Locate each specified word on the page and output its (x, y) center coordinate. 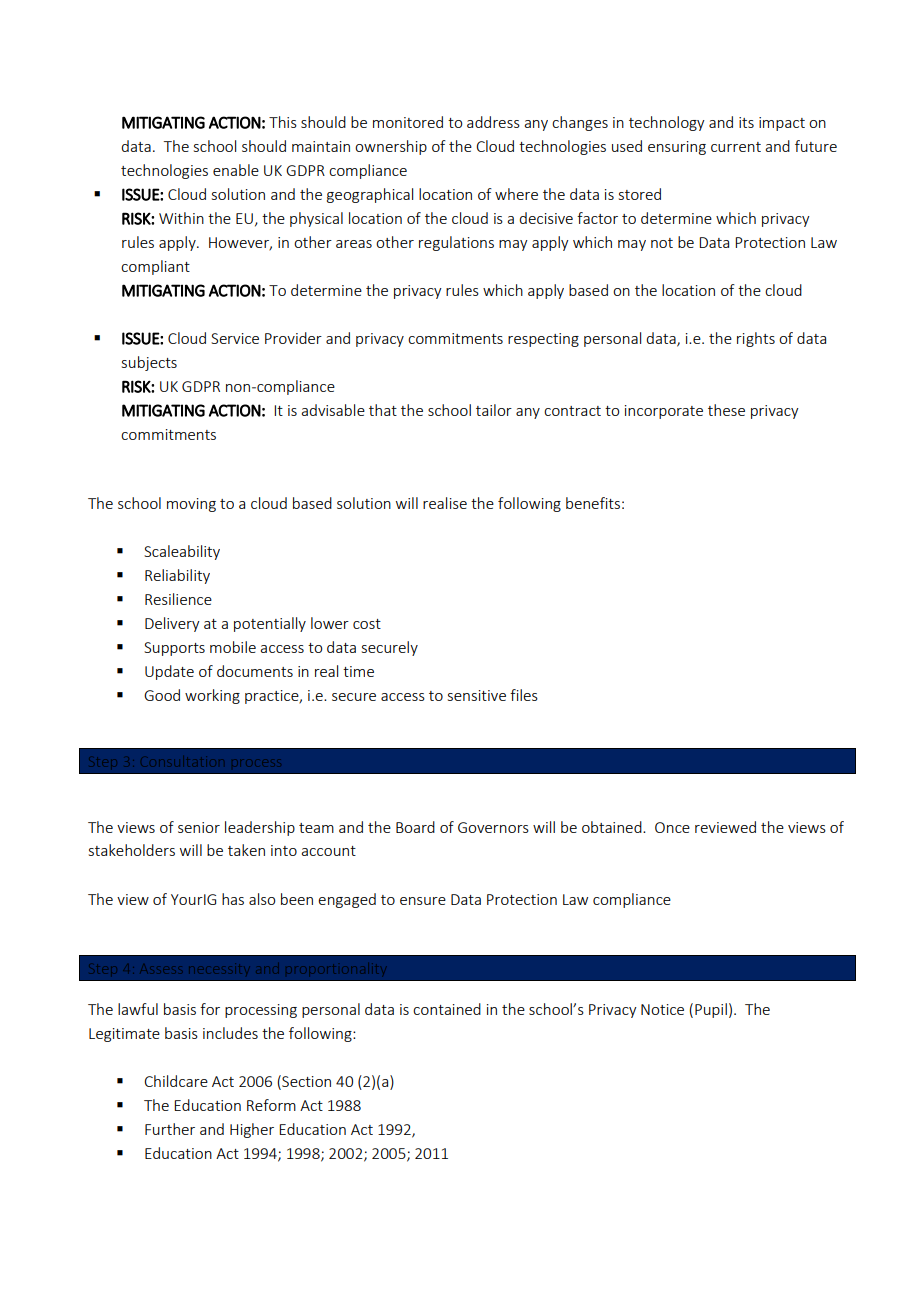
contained (447, 1009)
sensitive (477, 695)
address (493, 122)
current (736, 147)
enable (236, 170)
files (524, 695)
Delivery (172, 624)
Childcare (176, 1081)
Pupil (711, 1010)
